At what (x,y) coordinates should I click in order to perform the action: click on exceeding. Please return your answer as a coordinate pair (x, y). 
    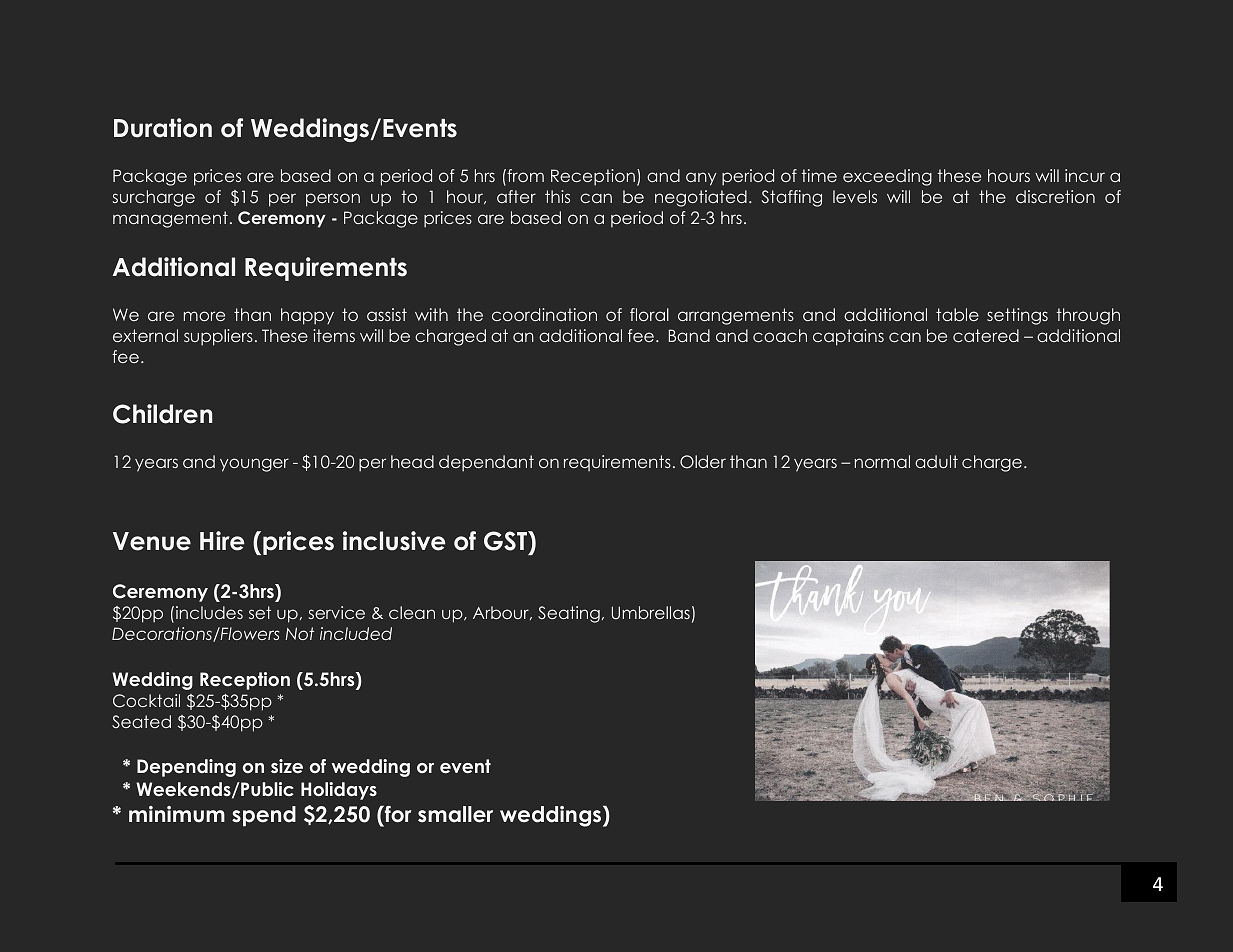
    Looking at the image, I should click on (887, 177).
